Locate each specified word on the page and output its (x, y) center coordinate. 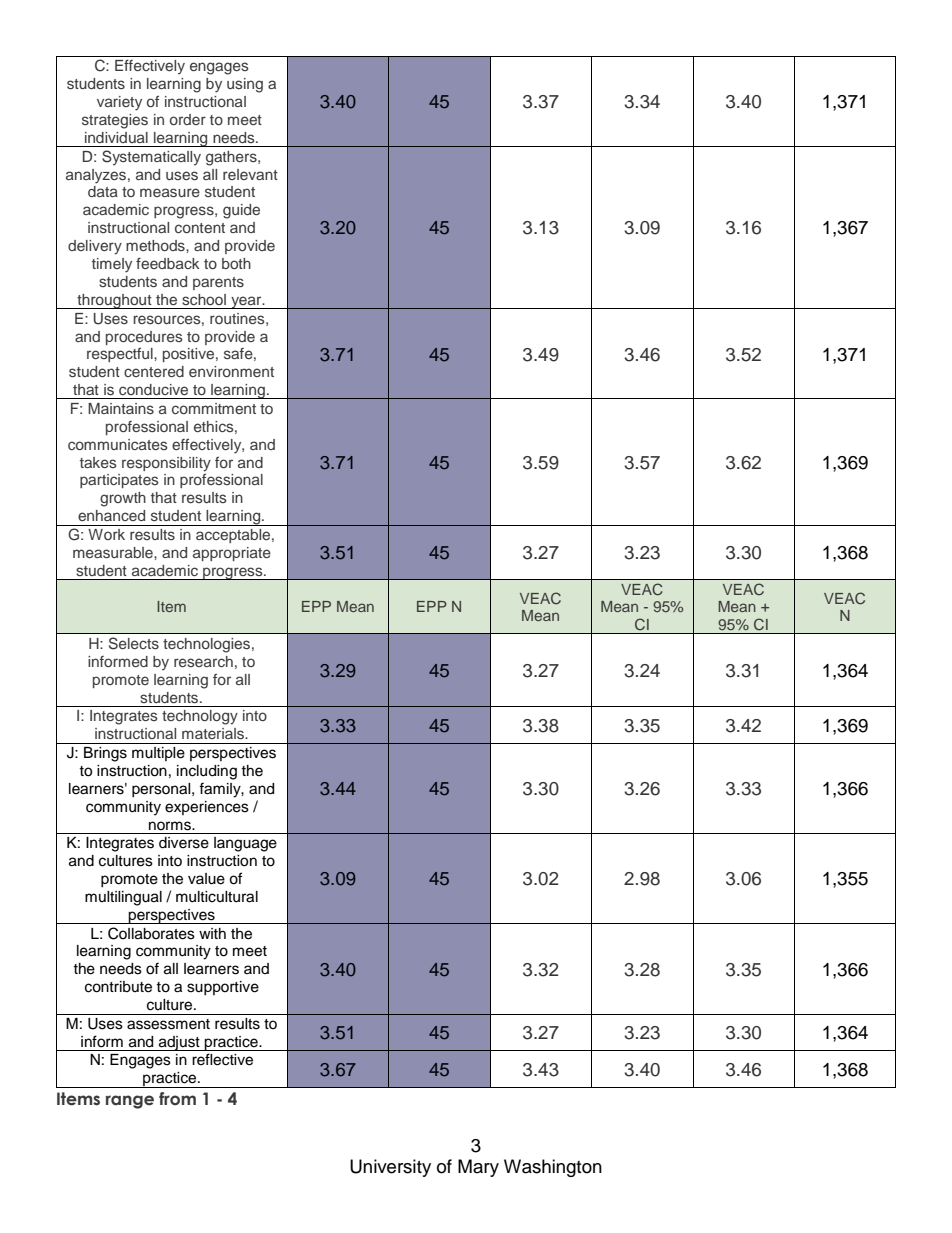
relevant (250, 174)
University (390, 1168)
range (130, 1102)
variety (119, 103)
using (245, 85)
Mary (478, 1168)
